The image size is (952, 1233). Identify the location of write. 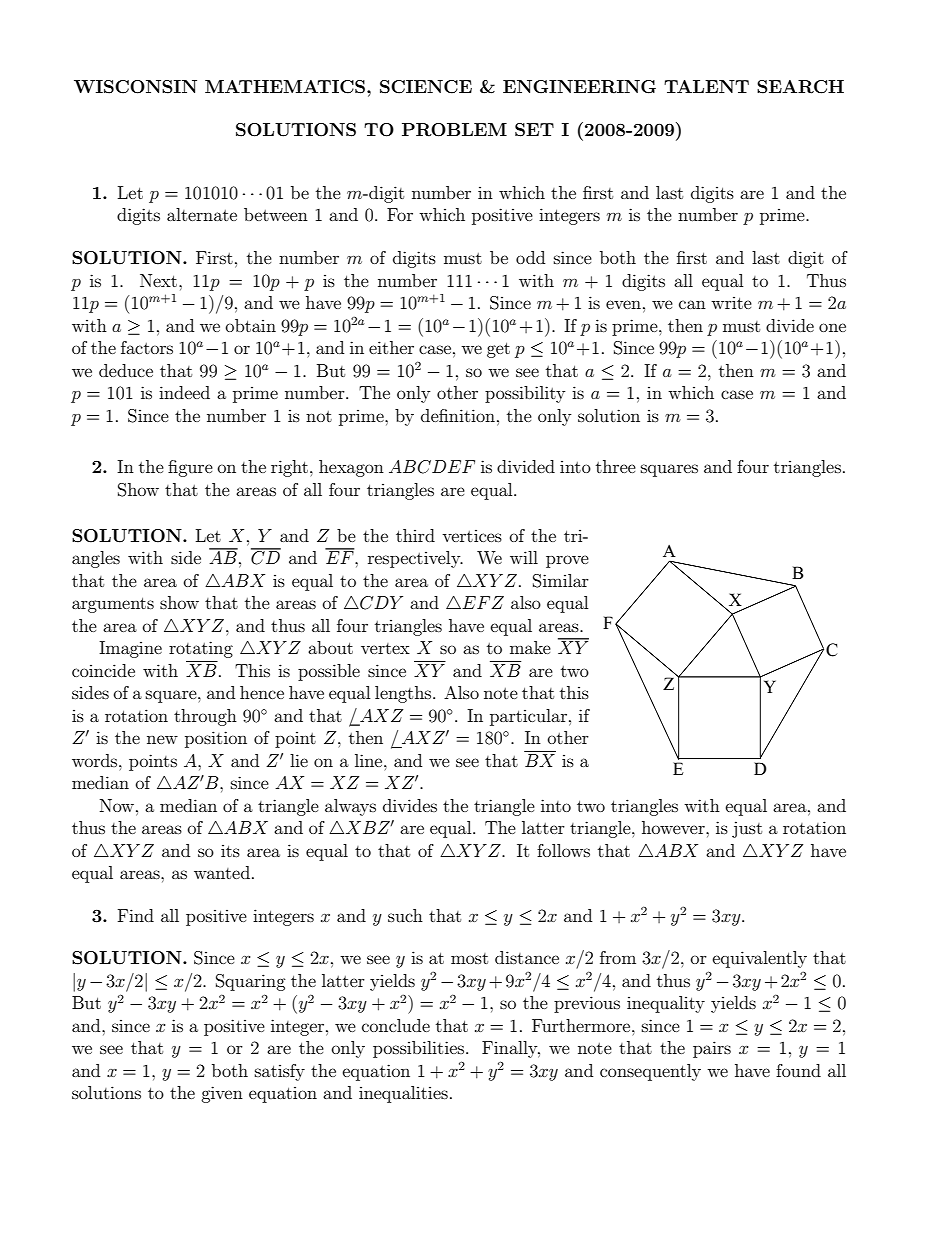
(731, 303).
